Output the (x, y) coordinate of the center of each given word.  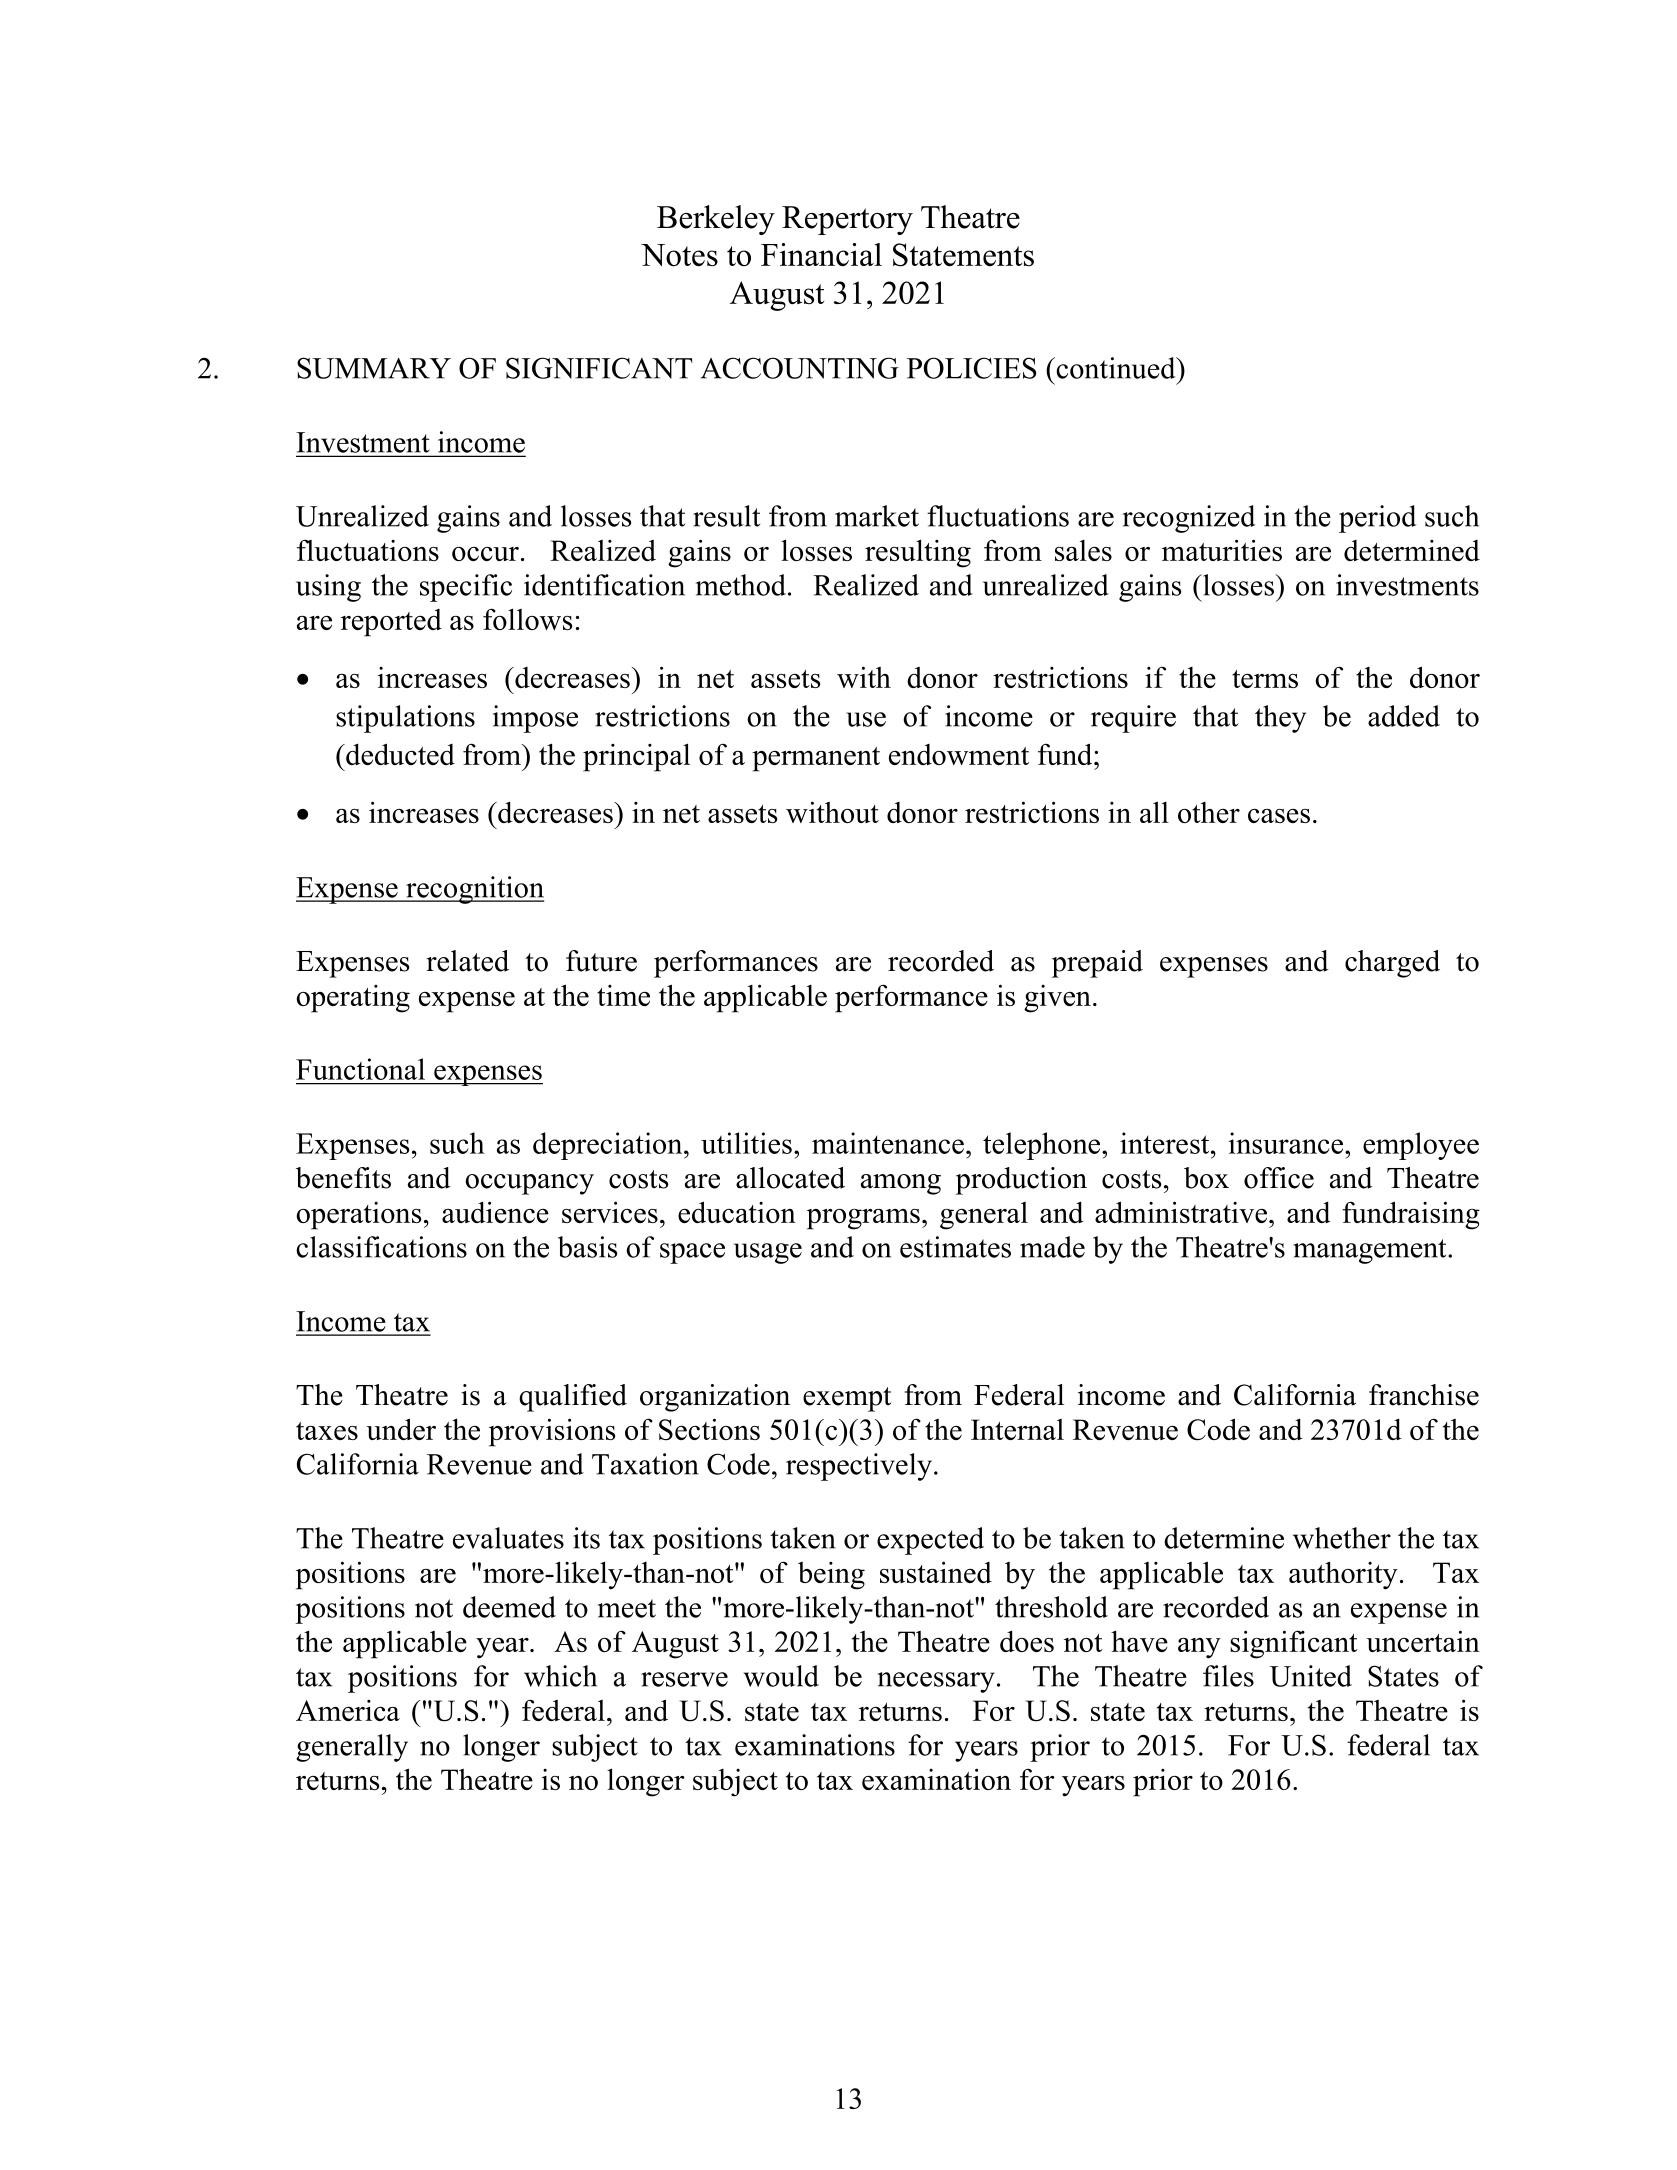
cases (1279, 816)
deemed (509, 1607)
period (1377, 519)
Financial (821, 255)
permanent (816, 759)
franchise (1424, 1395)
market (877, 516)
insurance (1287, 1143)
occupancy (529, 1184)
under (401, 1429)
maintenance (888, 1143)
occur (485, 554)
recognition (474, 890)
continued (1116, 368)
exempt (847, 1399)
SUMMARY (374, 368)
